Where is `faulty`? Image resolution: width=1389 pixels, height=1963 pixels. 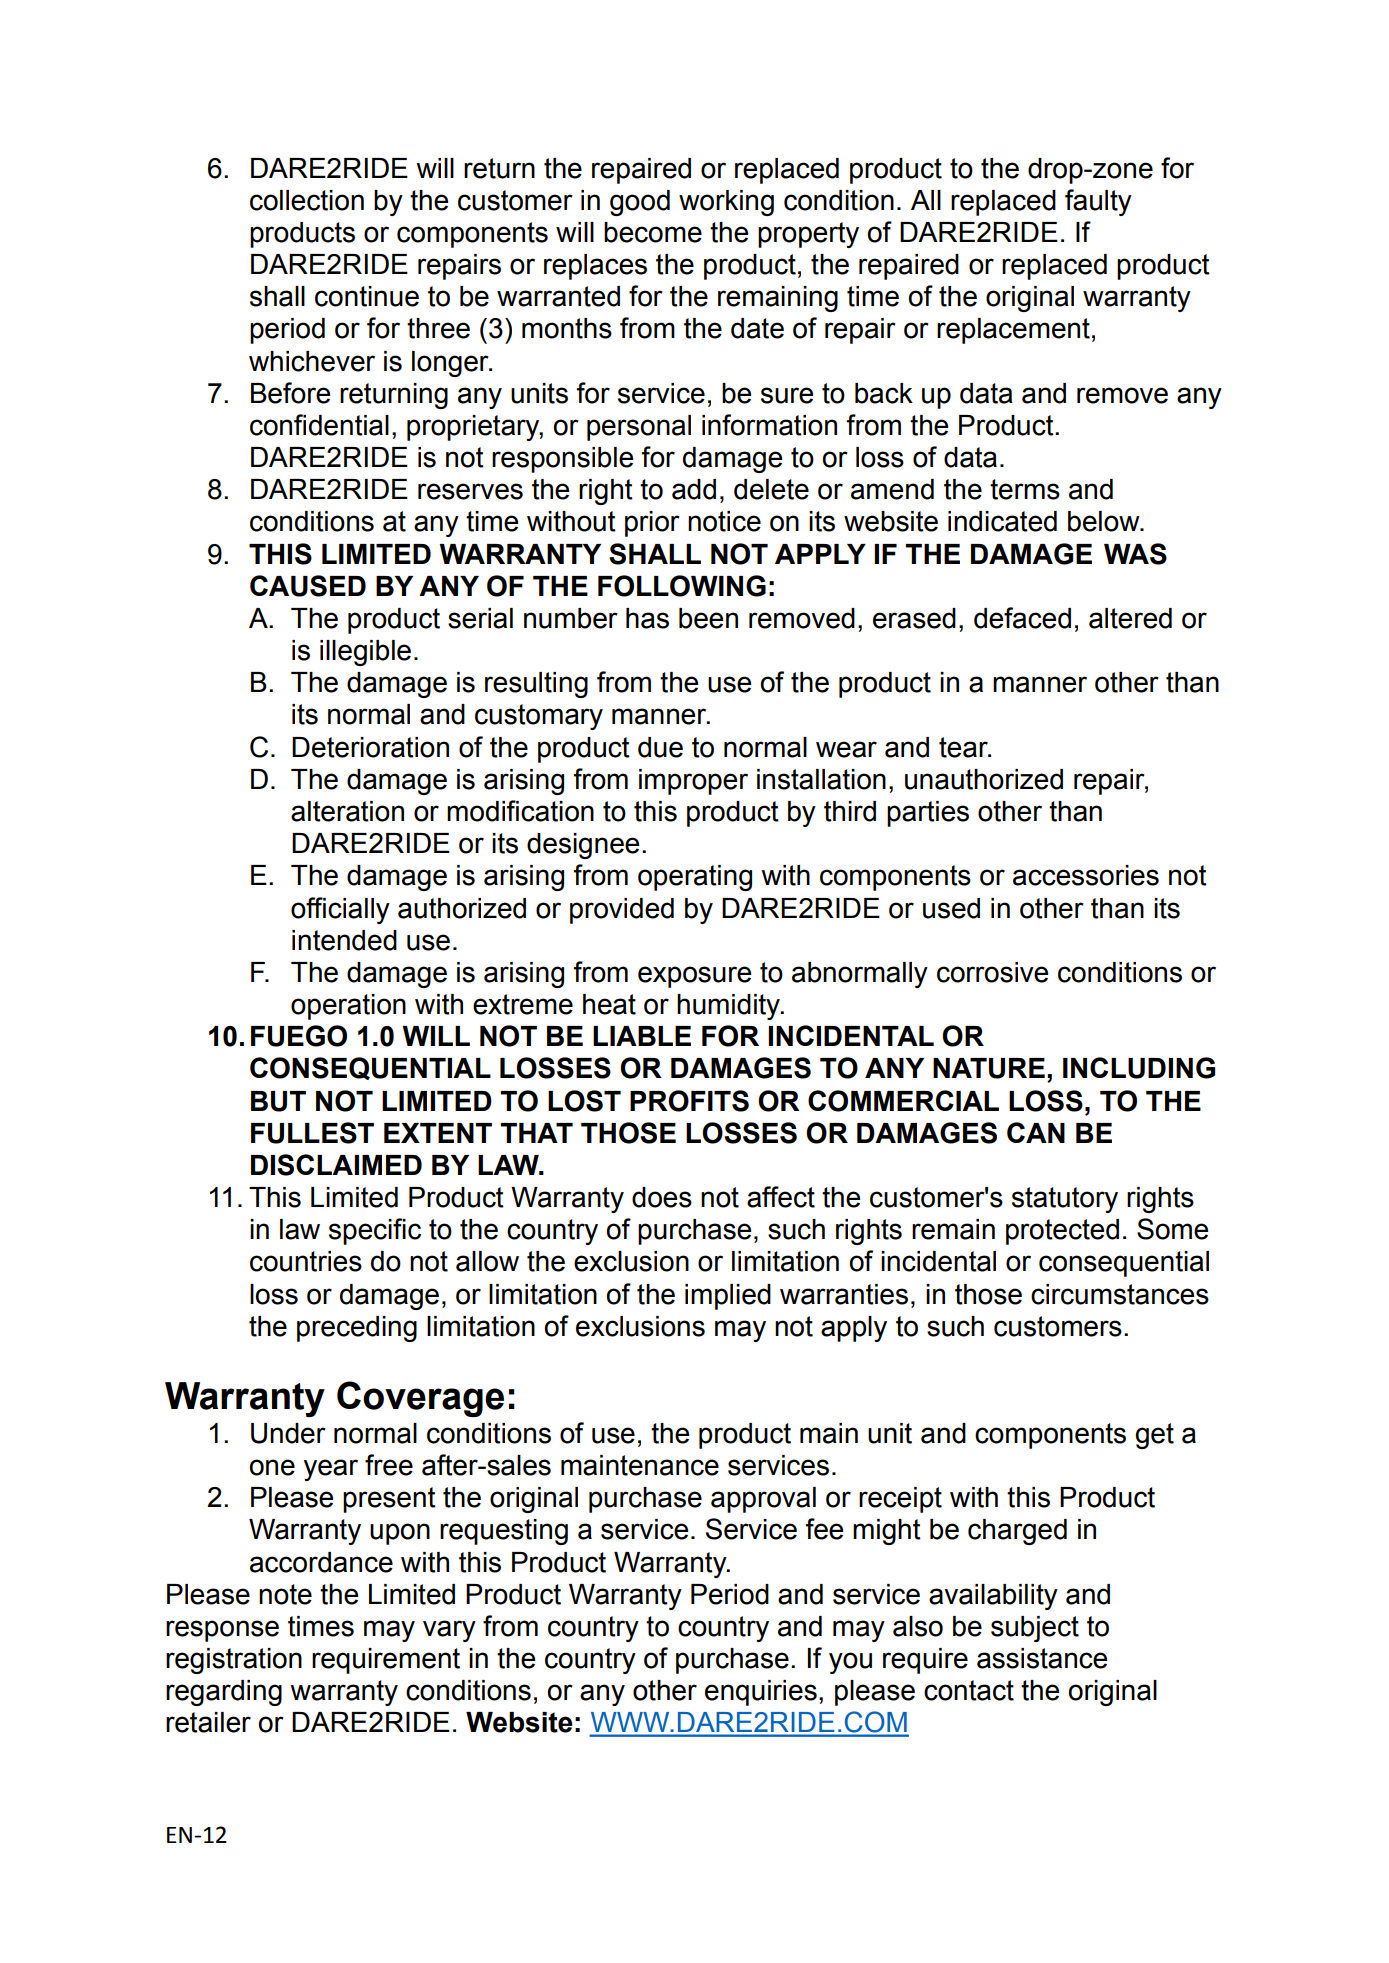
faulty is located at coordinates (1098, 202).
